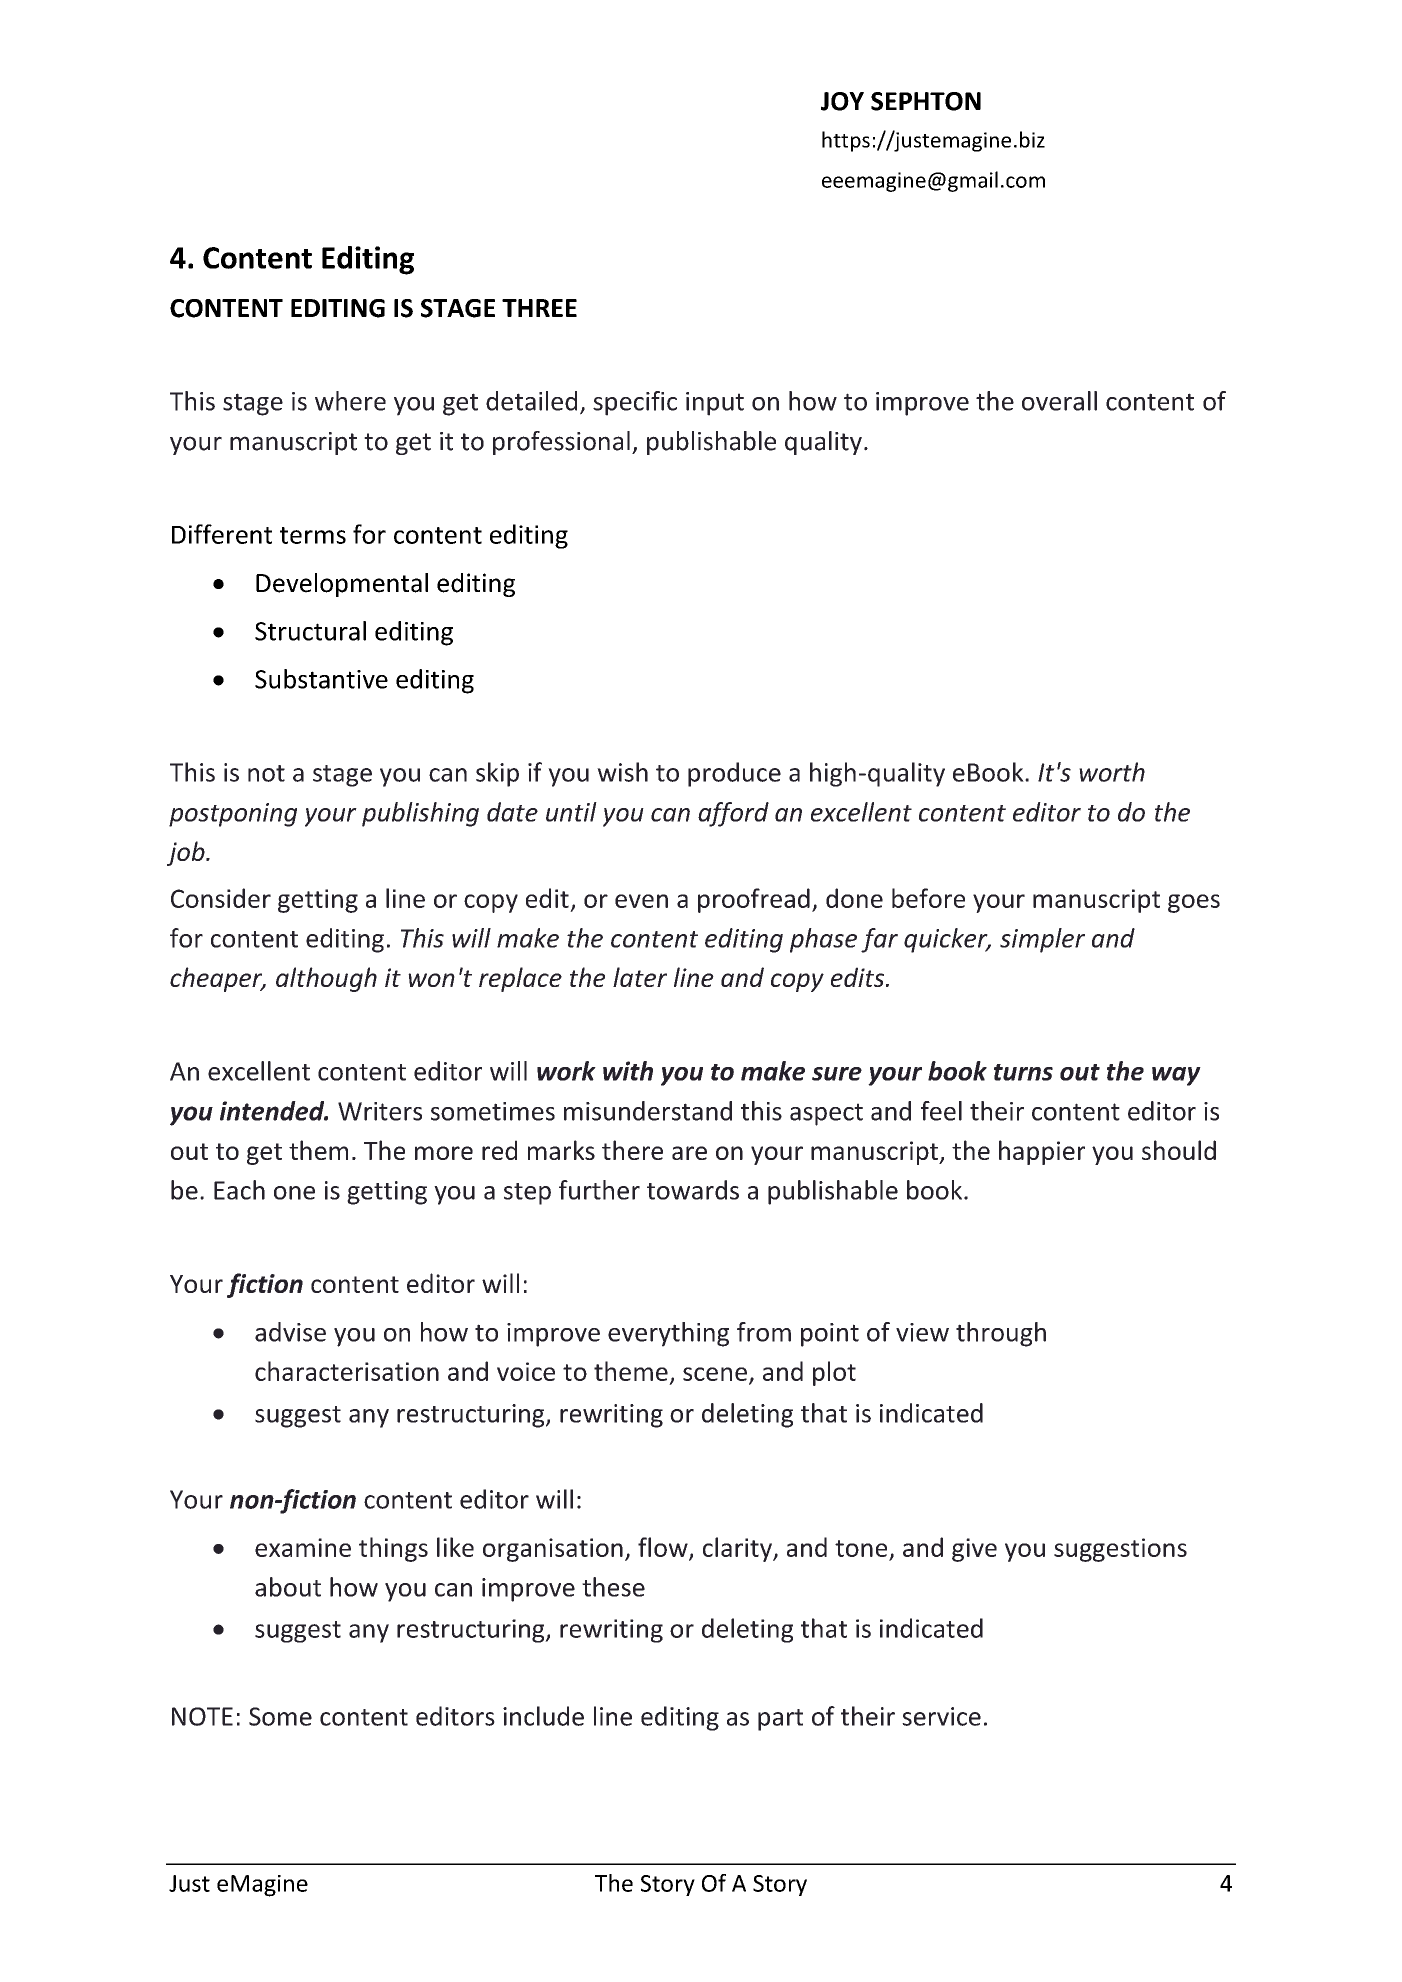 This image has height=1982, width=1402. What do you see at coordinates (941, 1716) in the image?
I see `service` at bounding box center [941, 1716].
